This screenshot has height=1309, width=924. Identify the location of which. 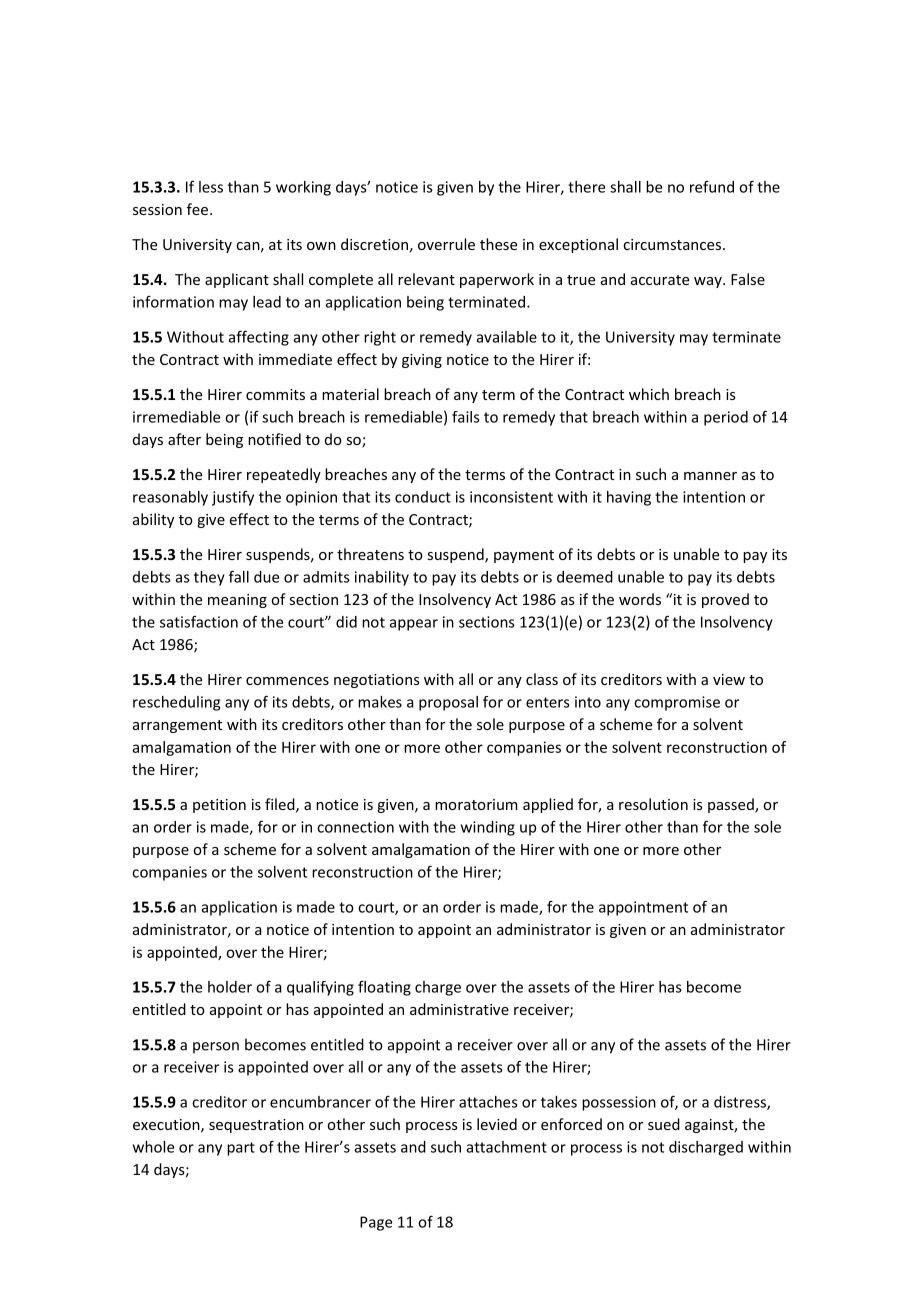
(649, 394).
